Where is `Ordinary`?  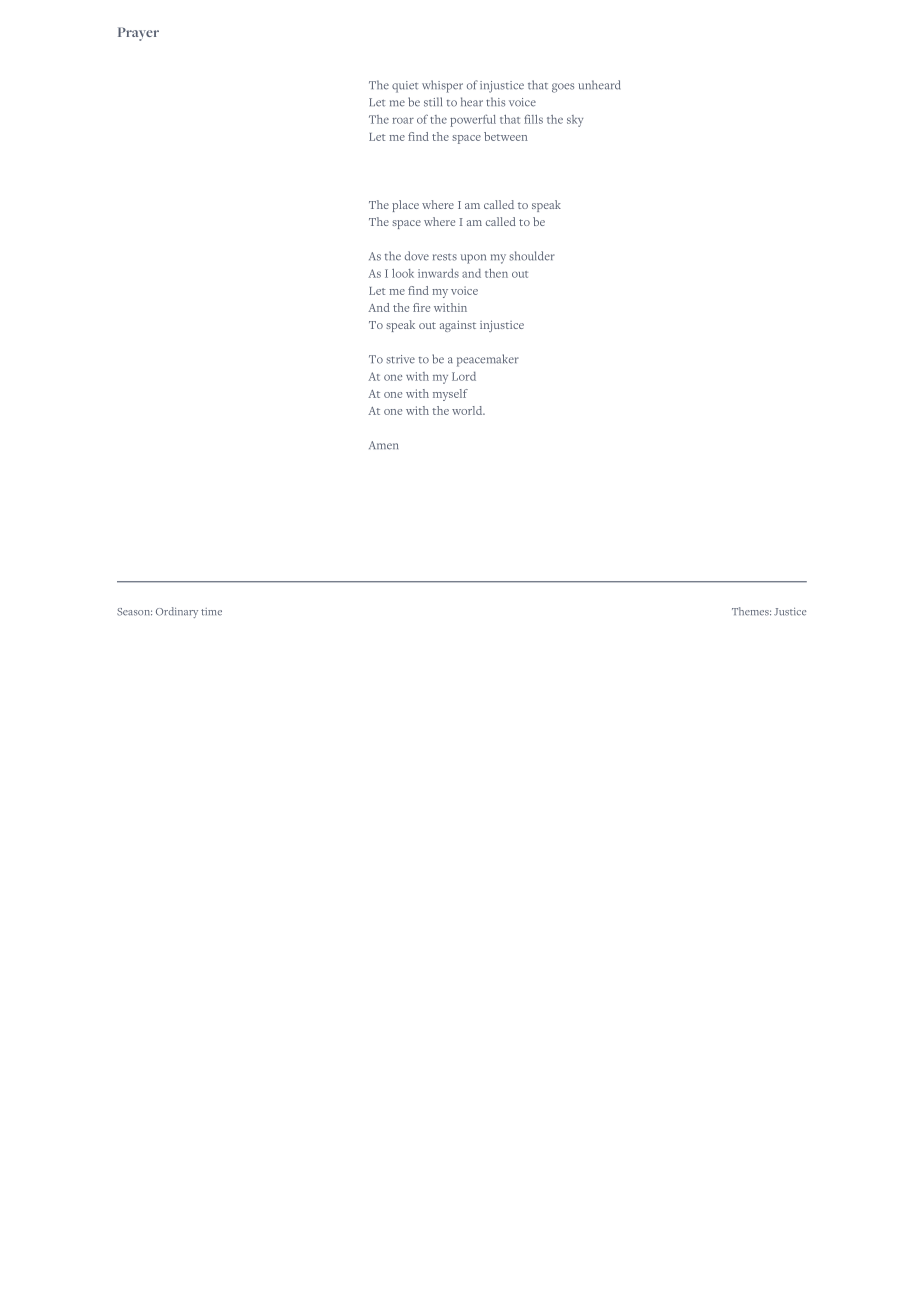
Ordinary is located at coordinates (177, 612).
